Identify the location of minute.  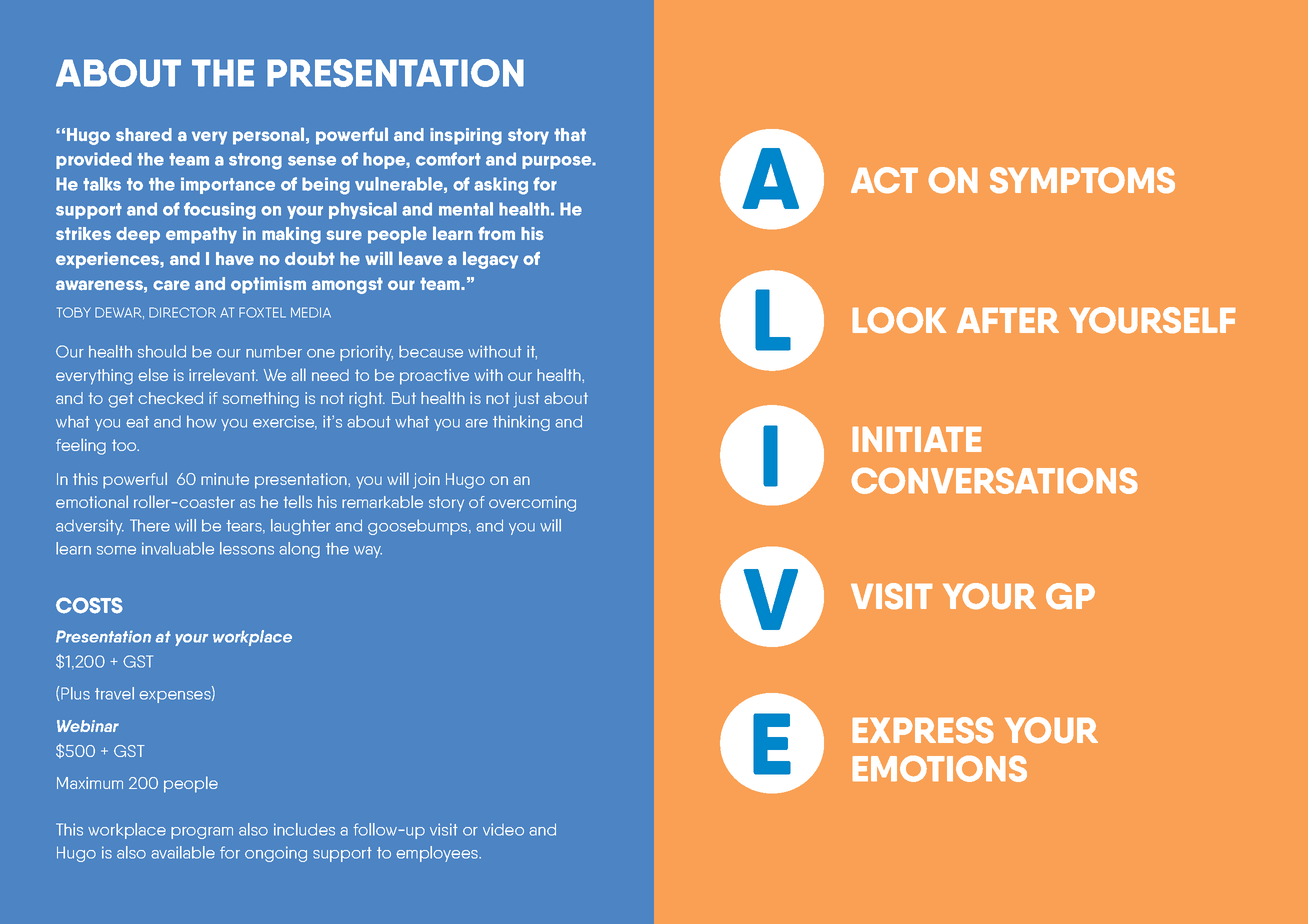
(225, 479).
